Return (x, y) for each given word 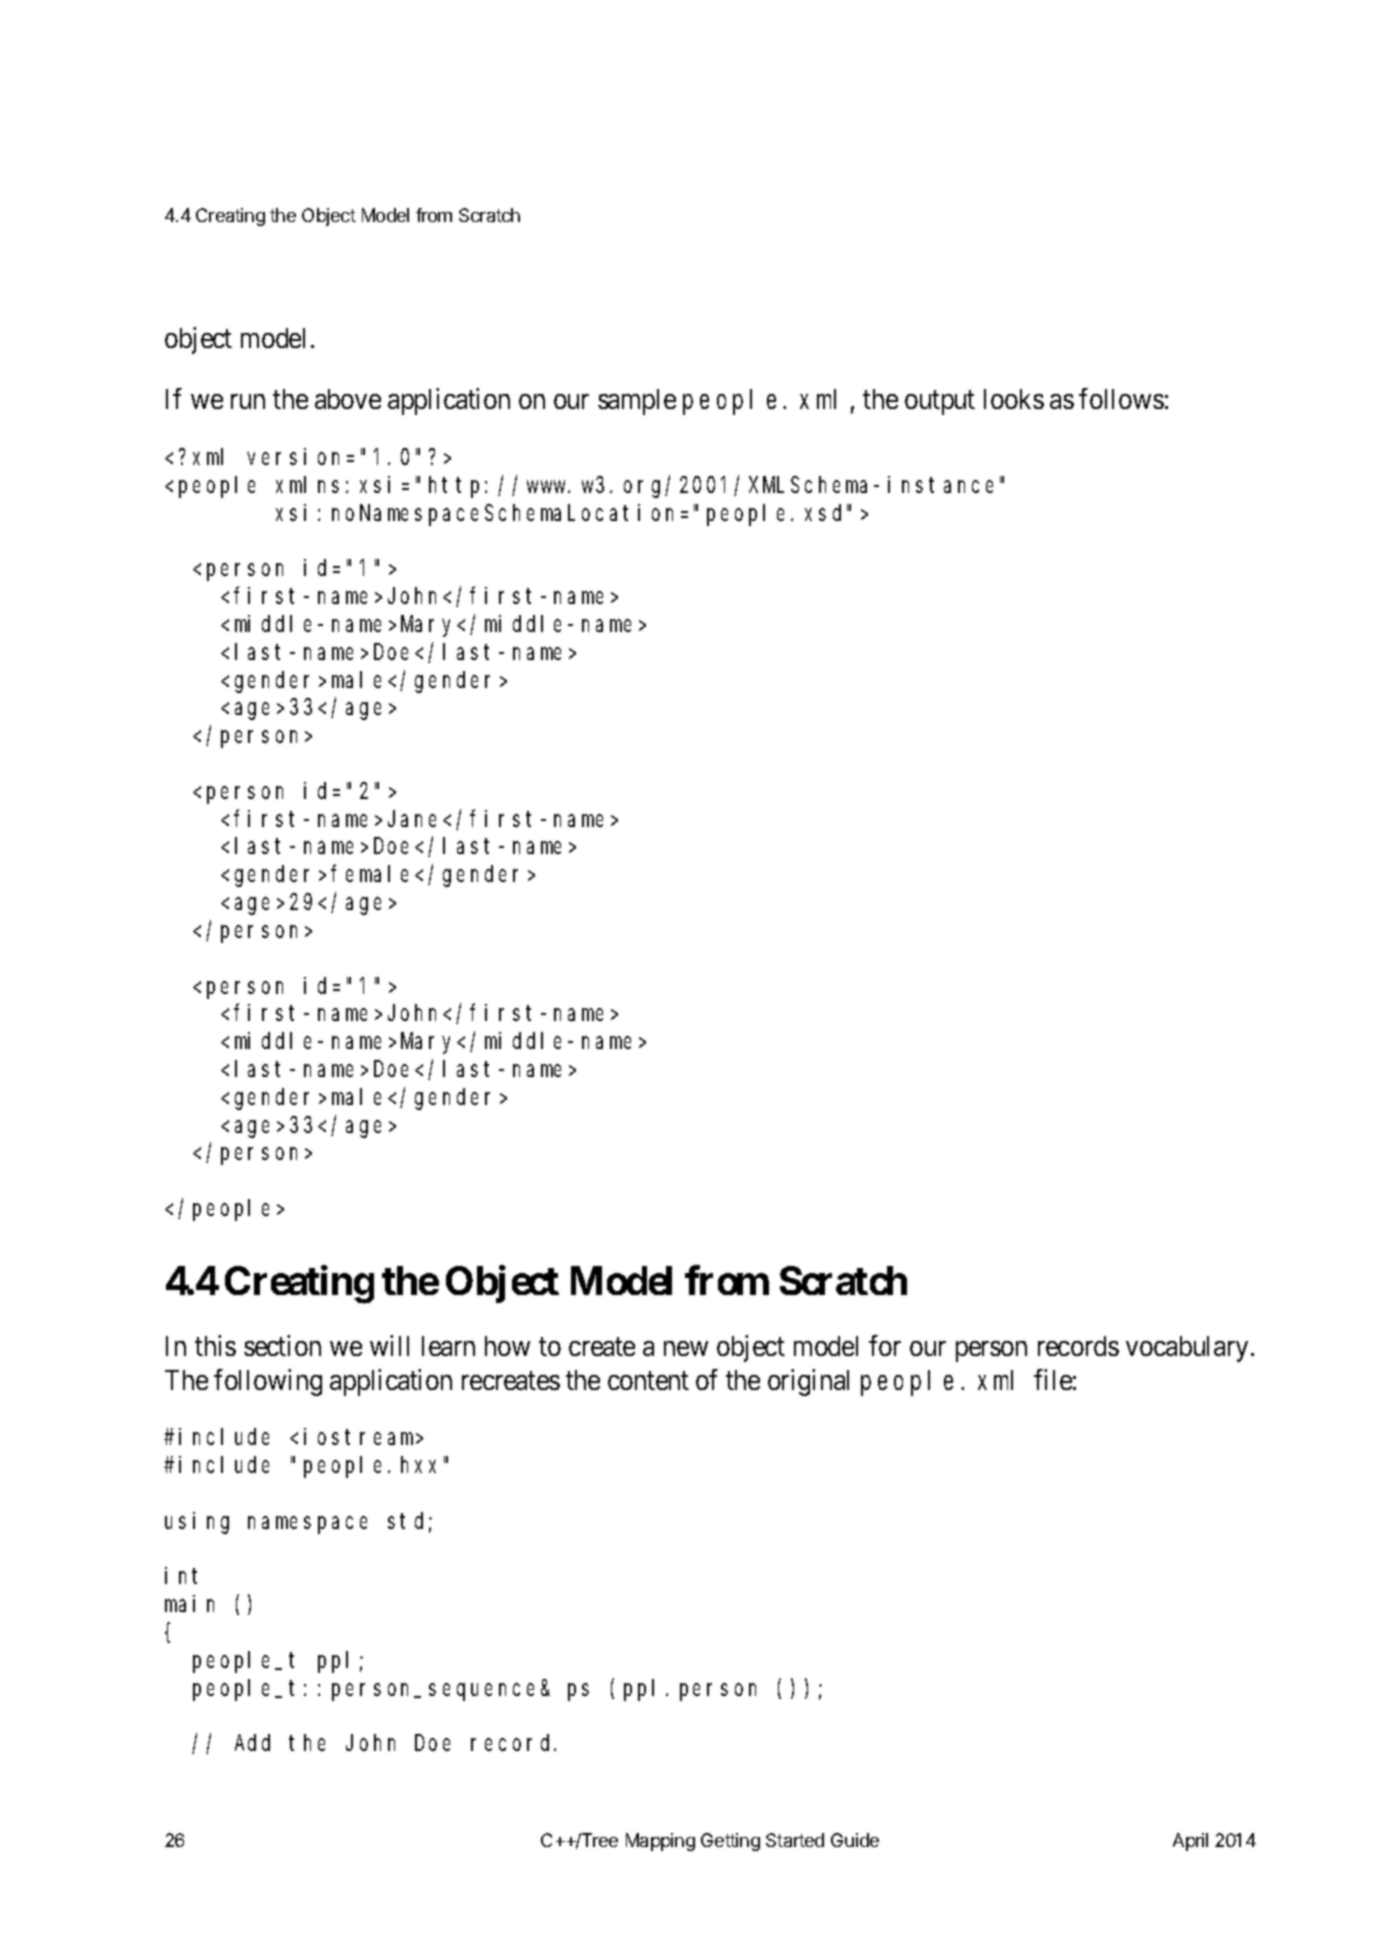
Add (252, 1743)
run (248, 402)
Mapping (660, 1842)
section (282, 1345)
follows (1121, 398)
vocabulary (1187, 1349)
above (348, 399)
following (268, 1382)
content (648, 1380)
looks (1014, 399)
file (1053, 1379)
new (686, 1348)
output (940, 403)
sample (637, 402)
